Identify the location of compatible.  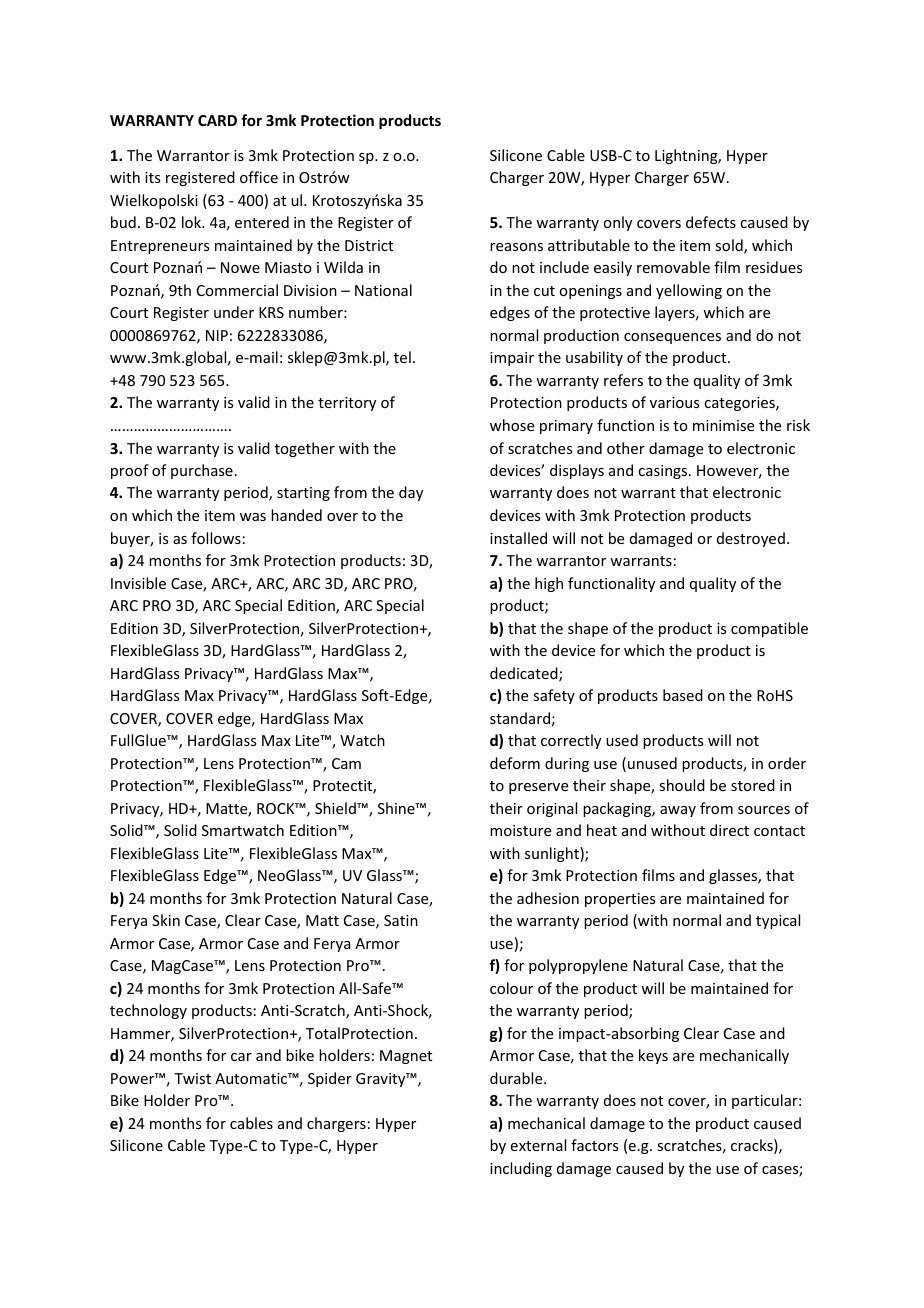
(769, 629).
